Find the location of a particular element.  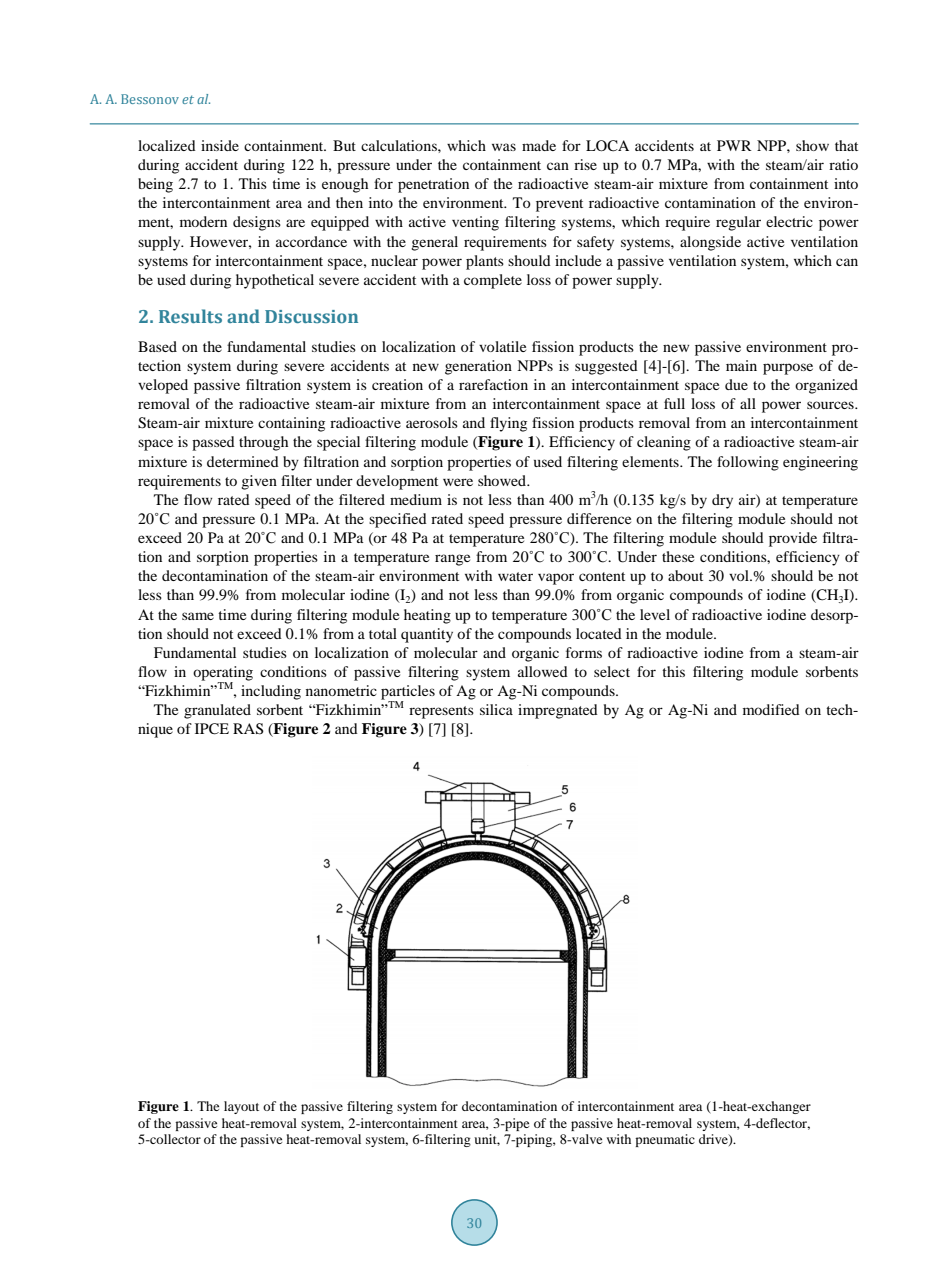

layout is located at coordinates (241, 1107).
